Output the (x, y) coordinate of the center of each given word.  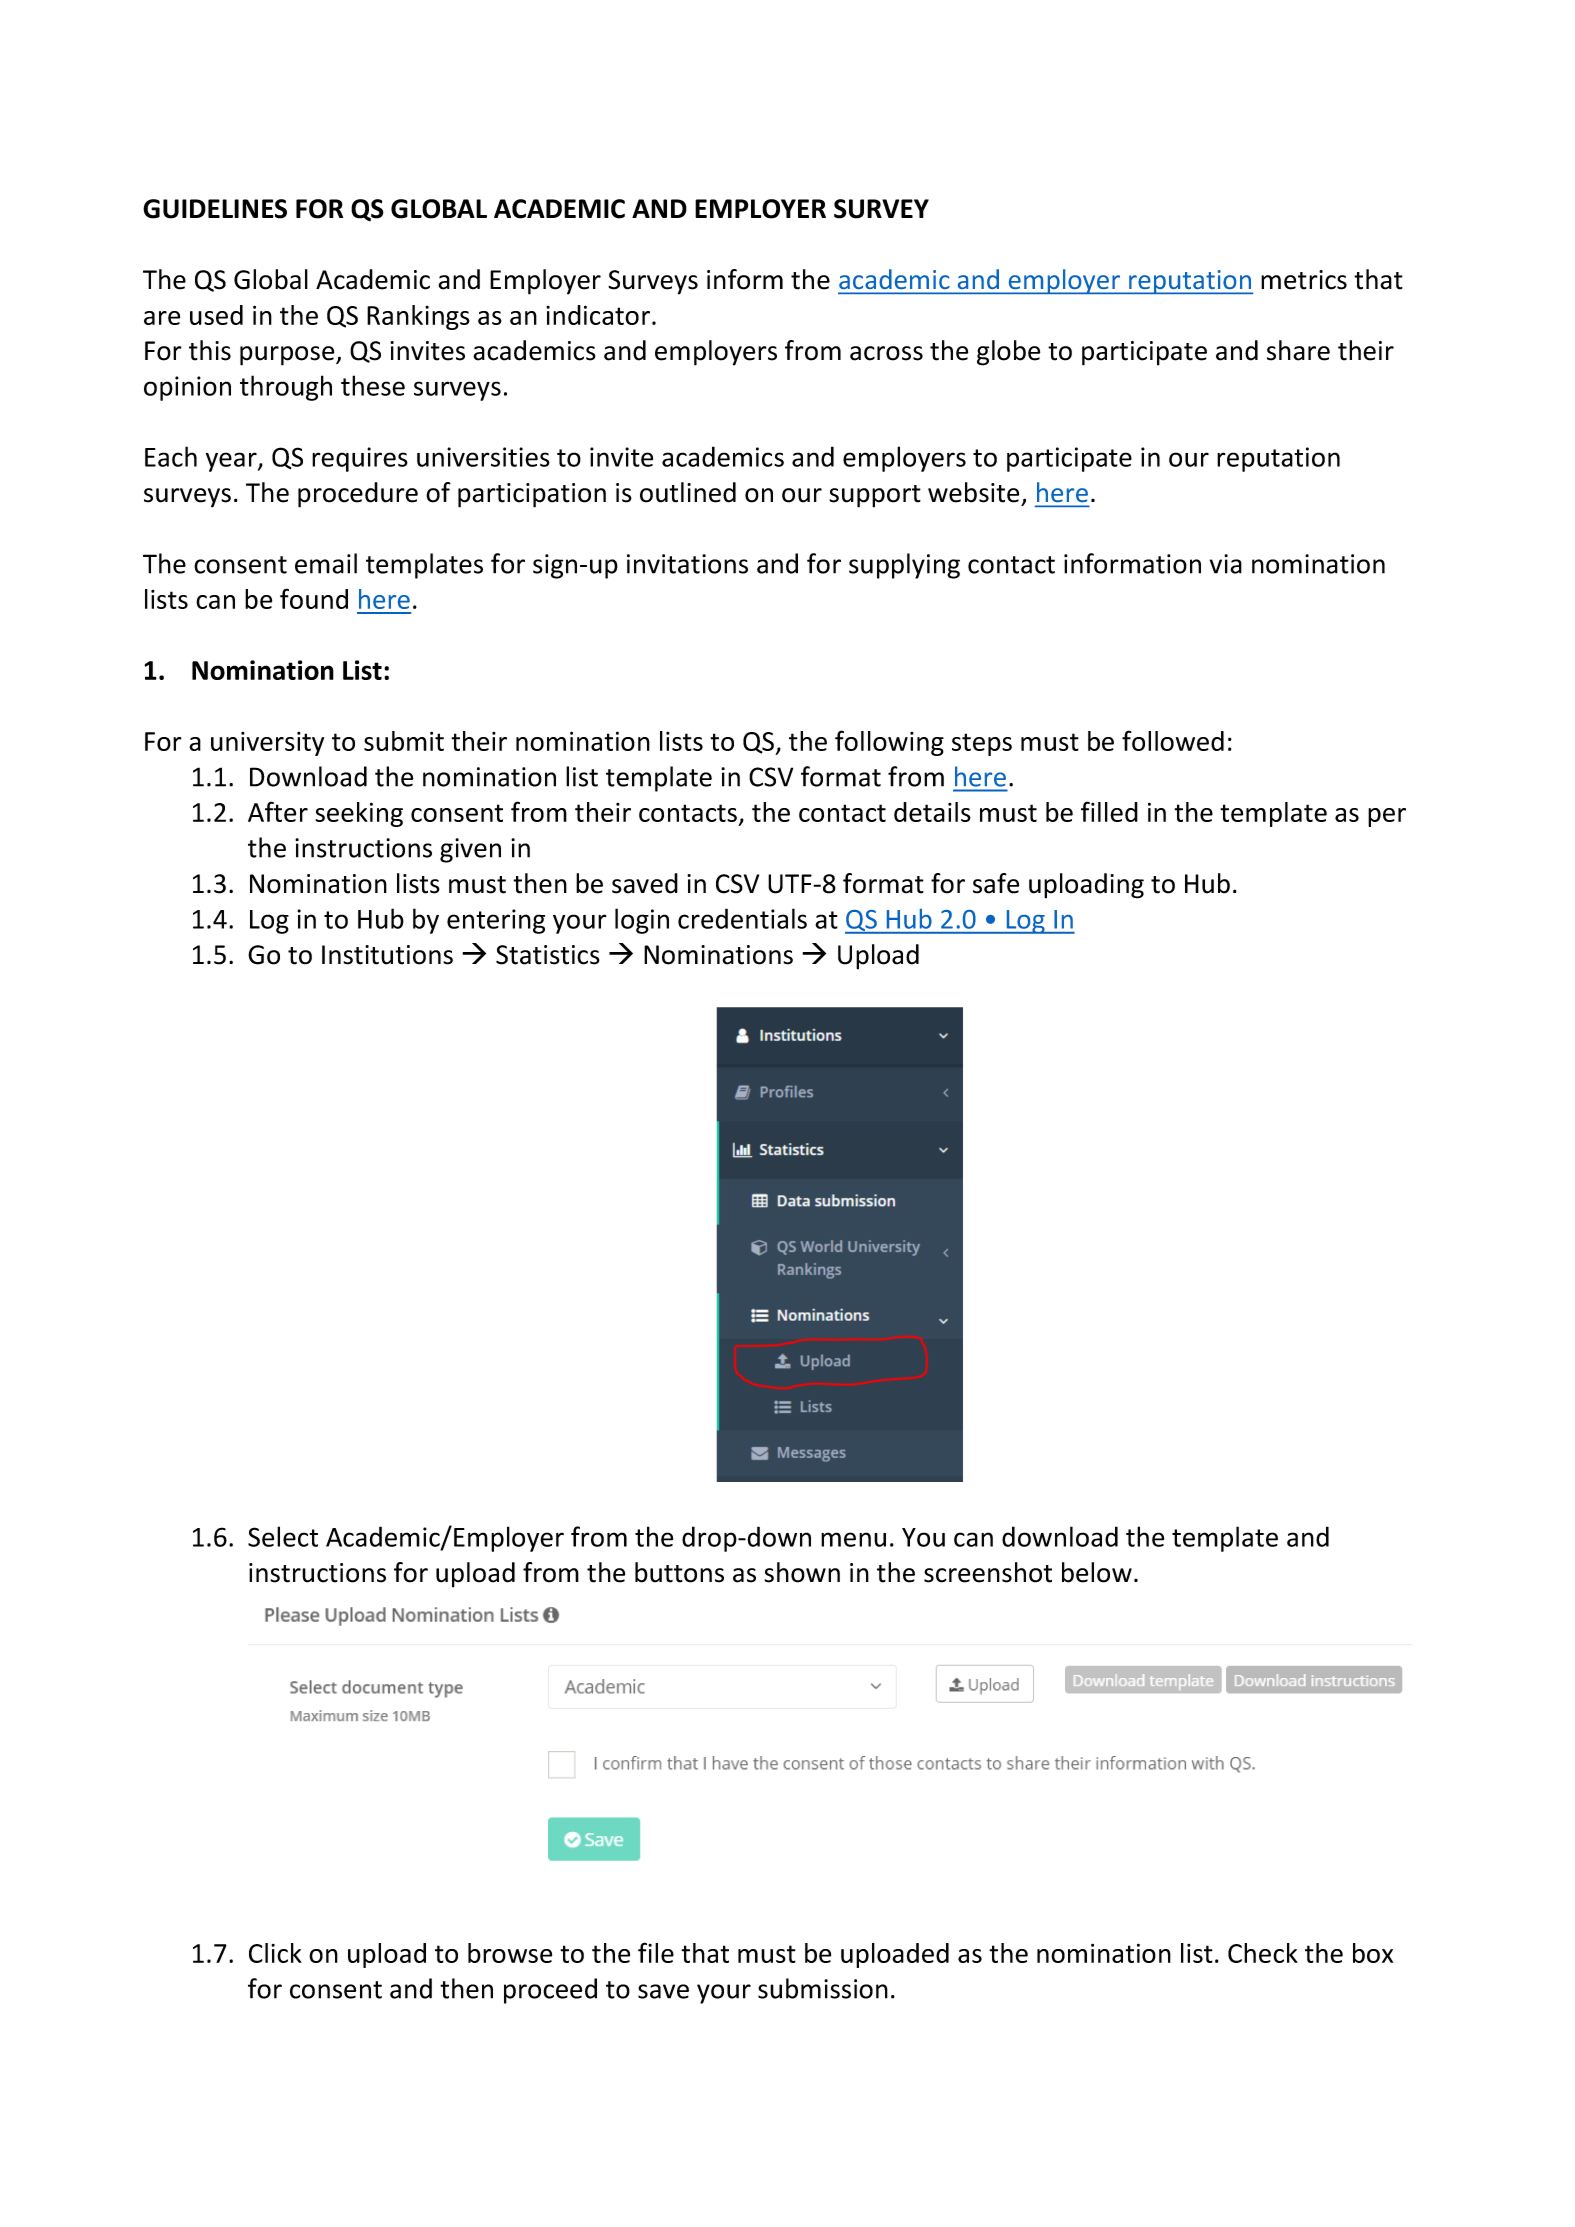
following (889, 743)
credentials (742, 918)
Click (275, 1953)
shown (802, 1572)
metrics (1304, 280)
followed (1173, 740)
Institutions (387, 955)
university (267, 744)
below (1097, 1572)
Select (283, 1536)
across (886, 353)
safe (996, 883)
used (216, 315)
